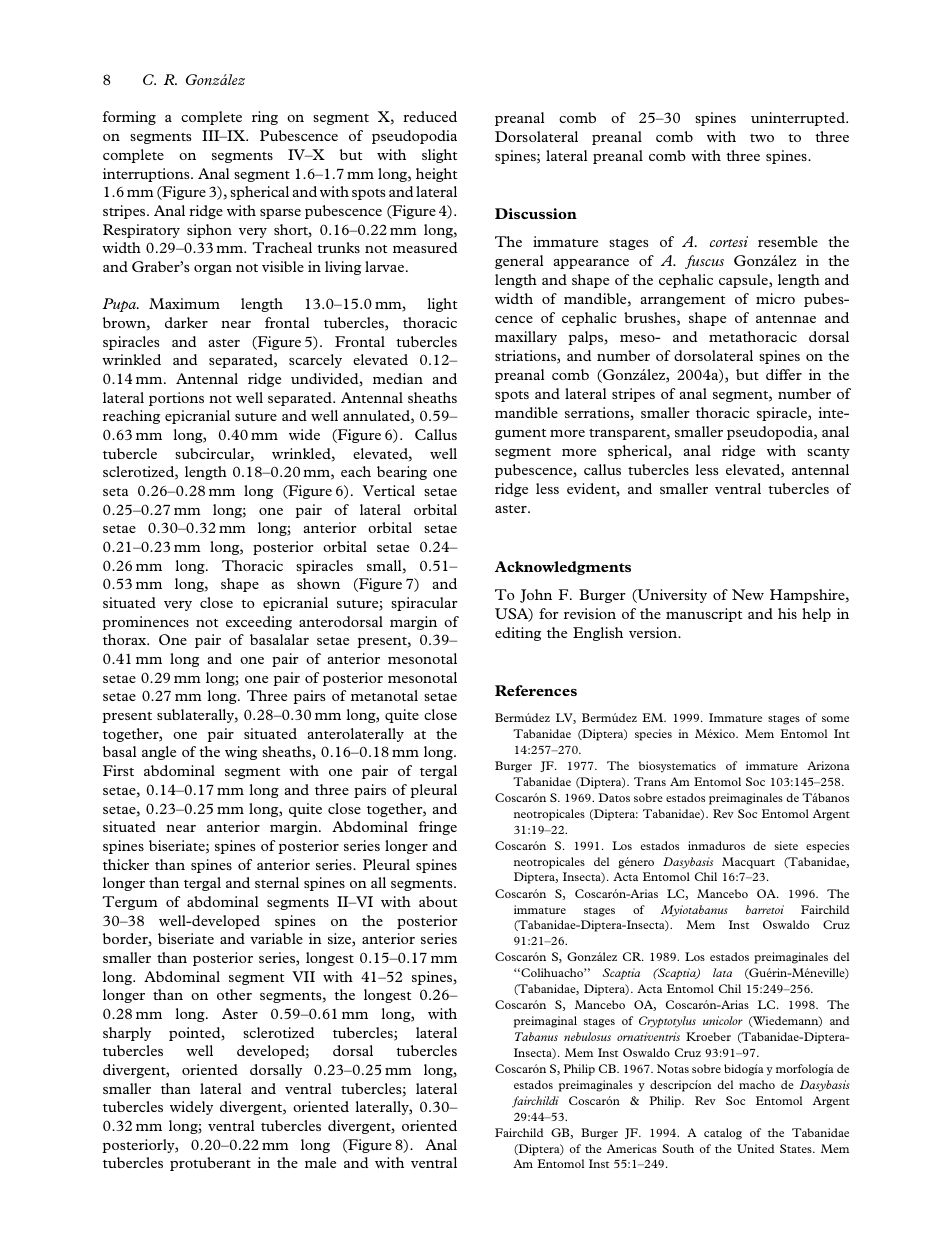 This screenshot has width=952, height=1240. Describe the element at coordinates (241, 753) in the screenshot. I see `wing` at that location.
